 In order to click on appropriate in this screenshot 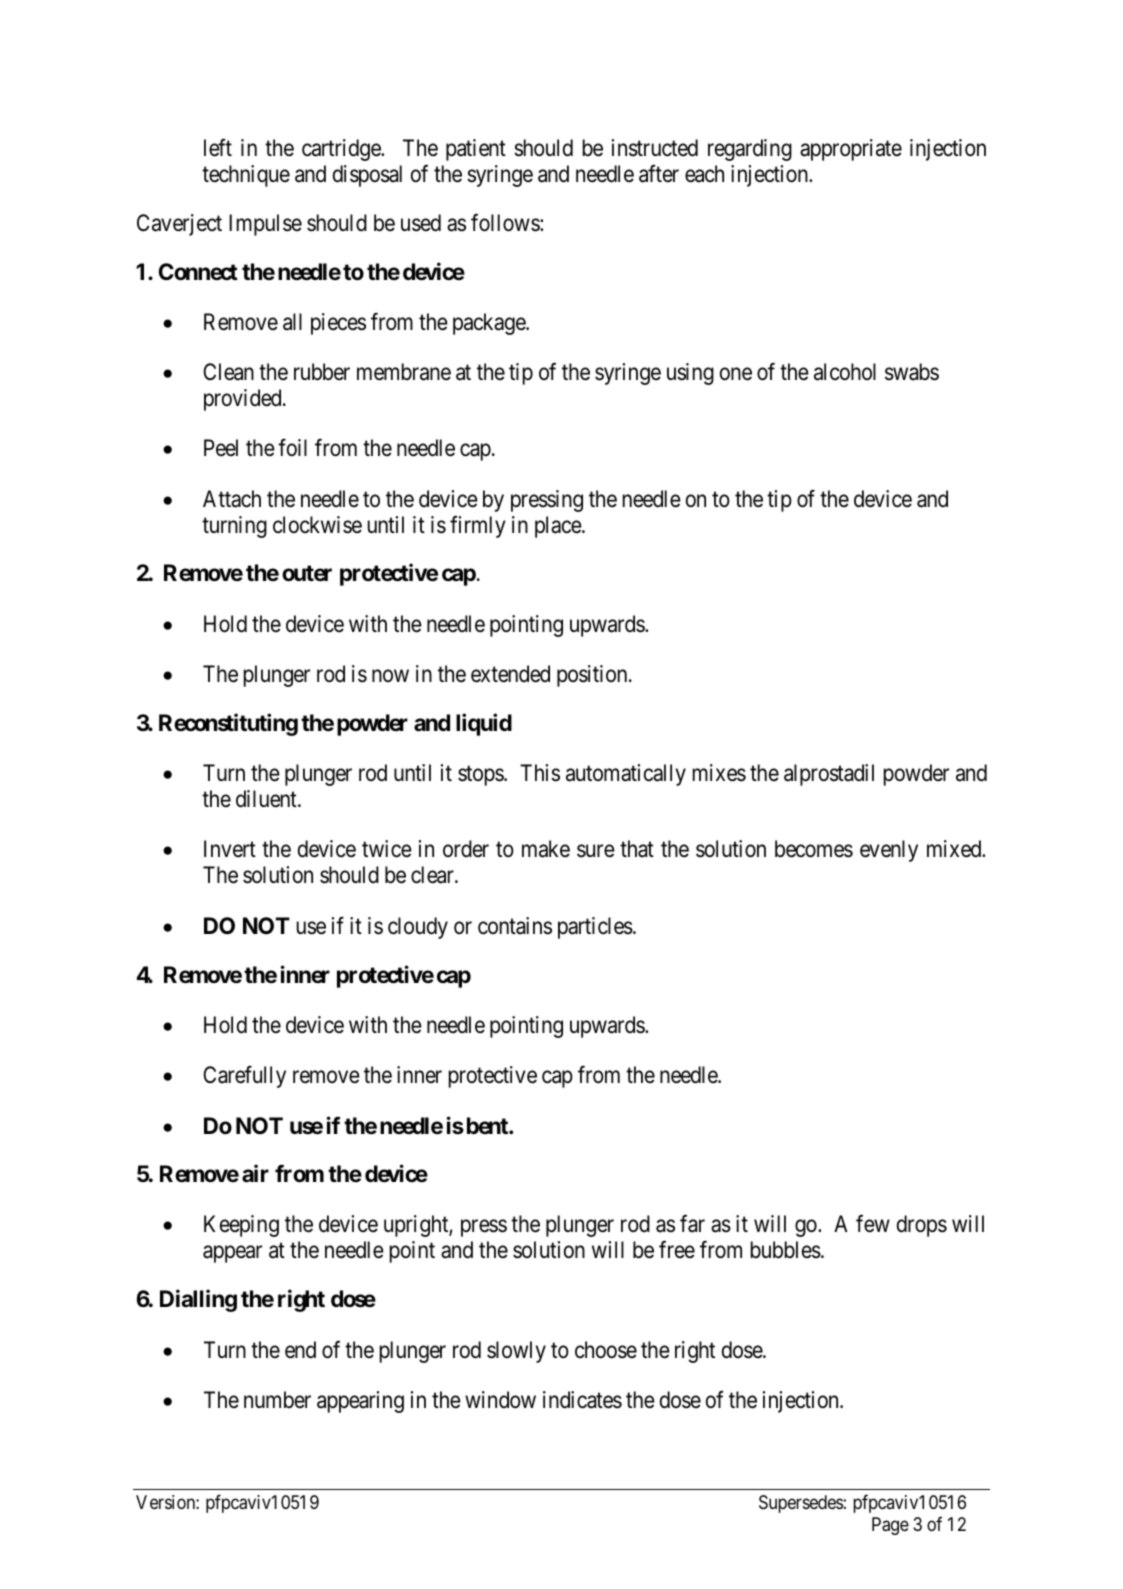, I will do `click(851, 150)`.
